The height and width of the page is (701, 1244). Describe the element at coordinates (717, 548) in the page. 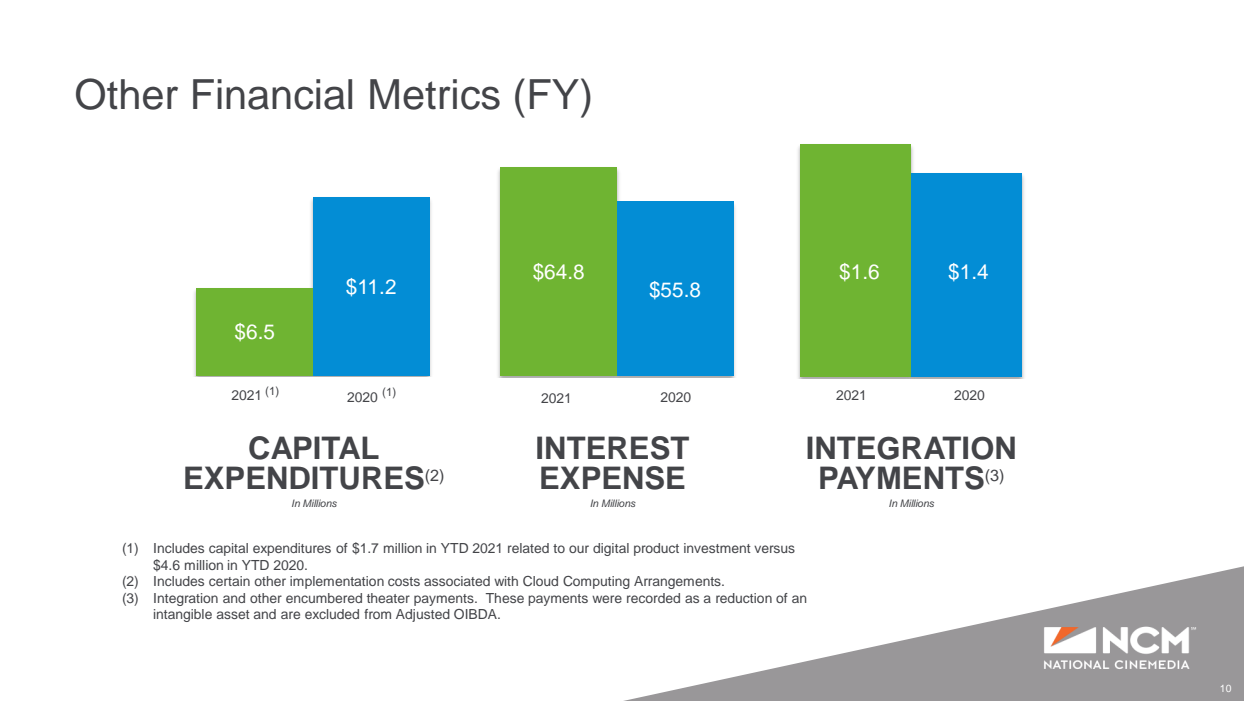

I see `investment` at that location.
